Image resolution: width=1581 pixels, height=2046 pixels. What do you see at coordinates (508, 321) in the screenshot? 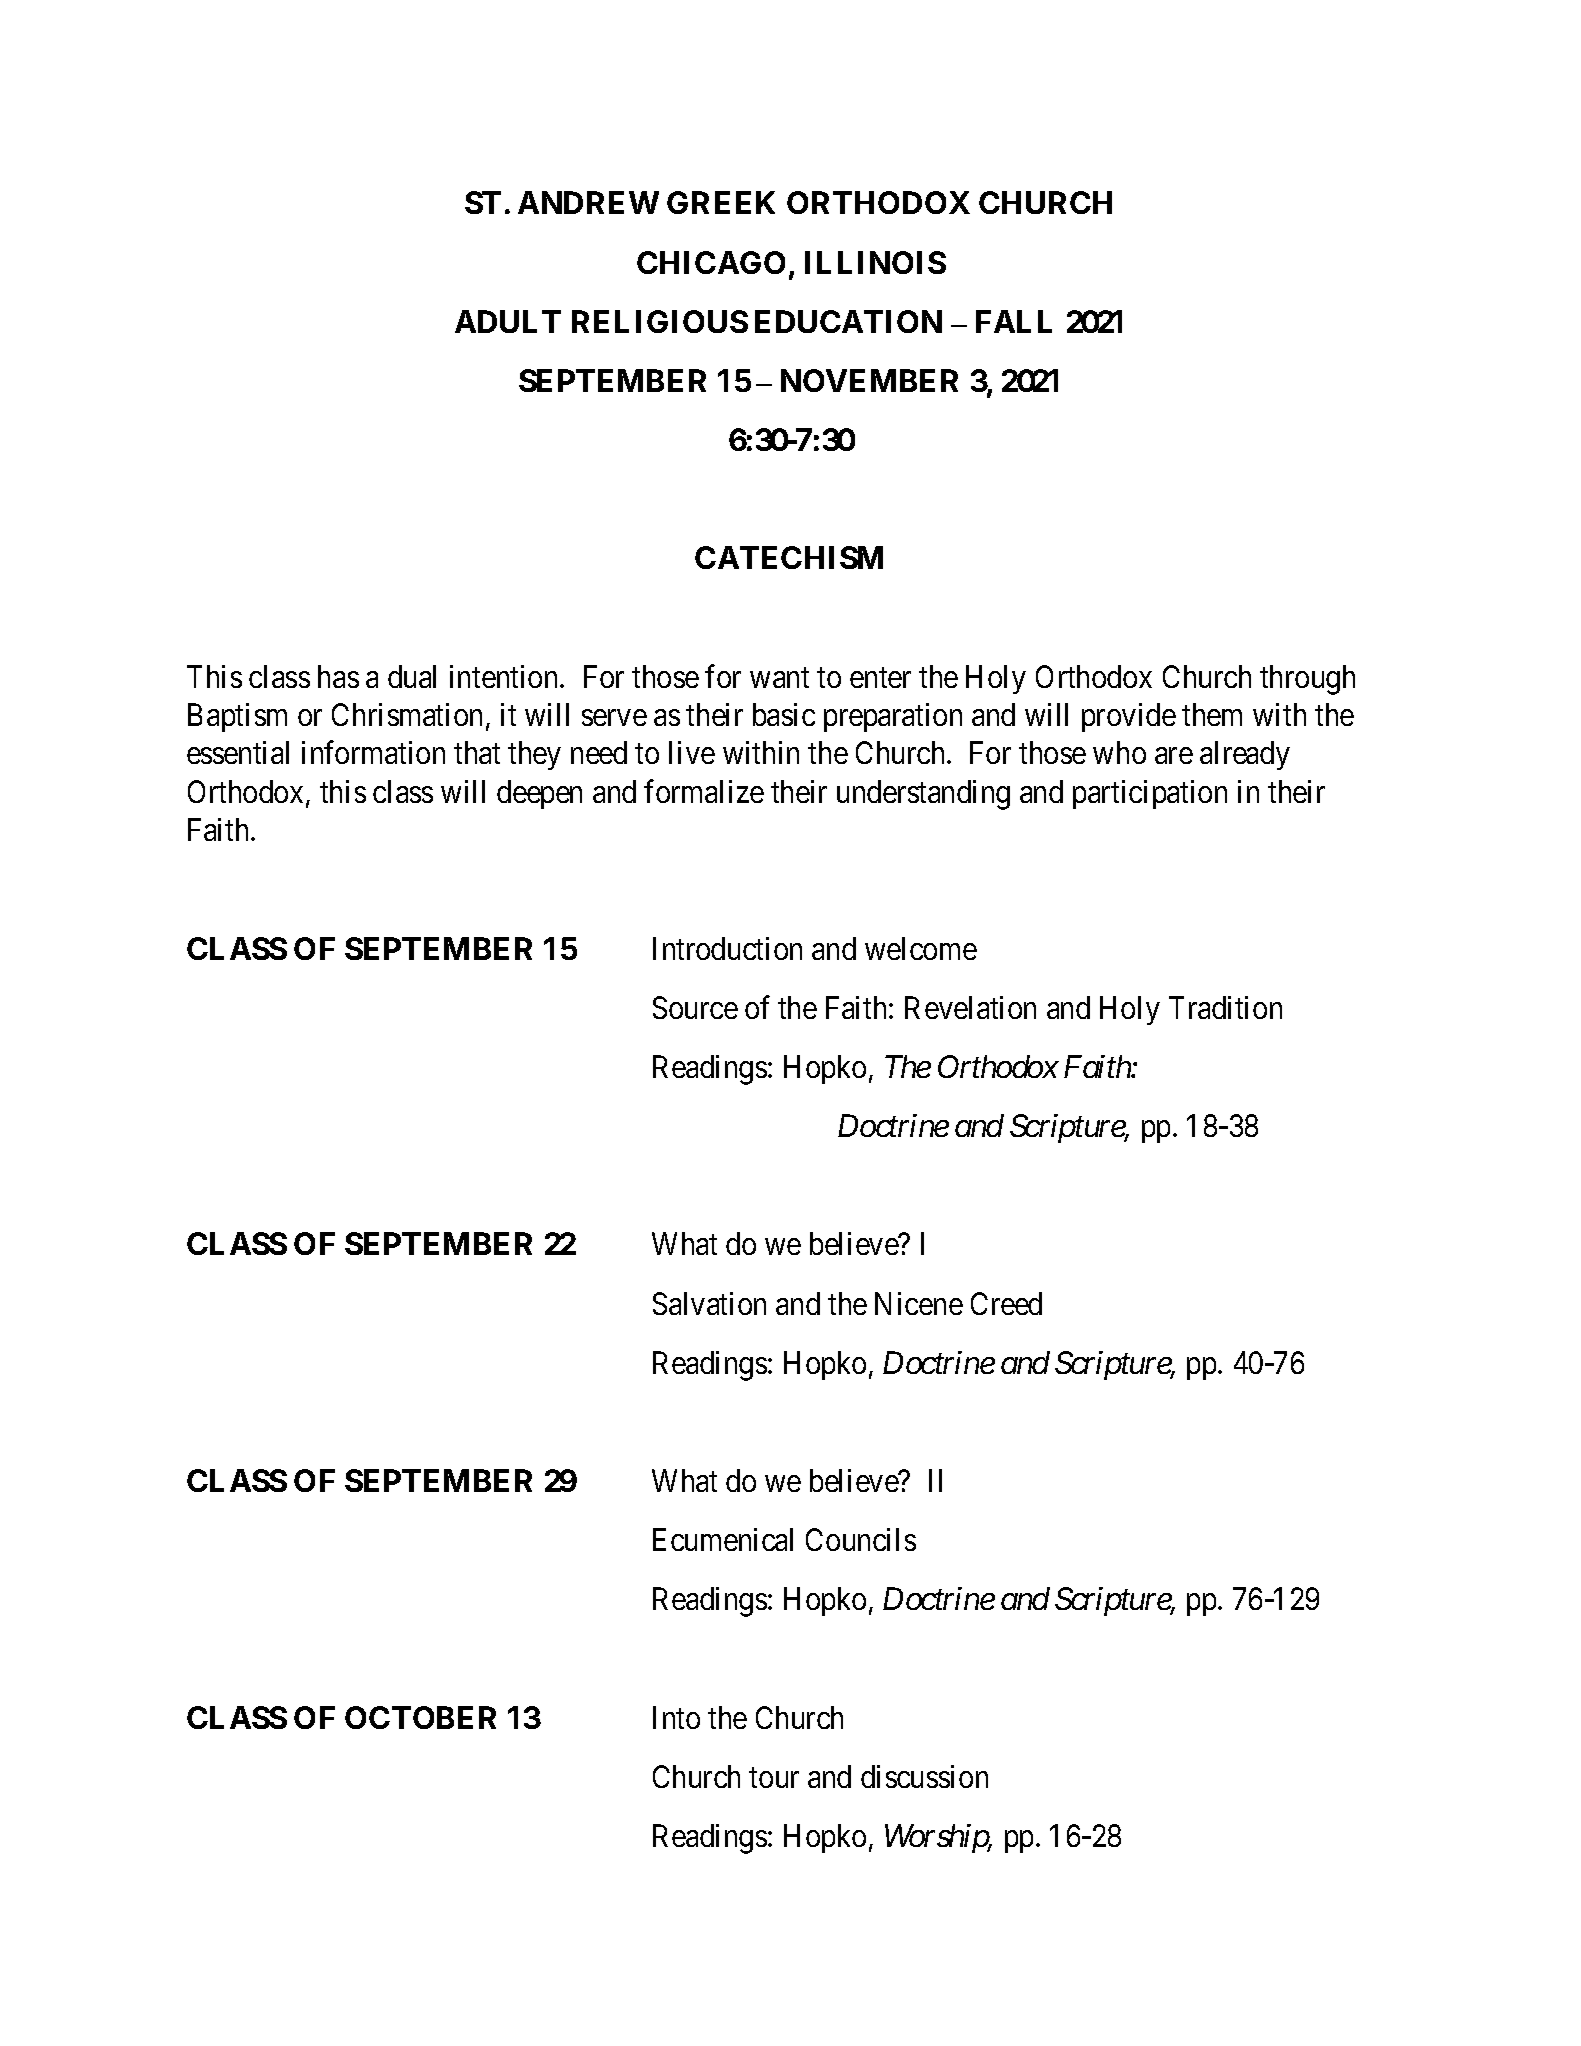
I see `ADULT` at bounding box center [508, 321].
